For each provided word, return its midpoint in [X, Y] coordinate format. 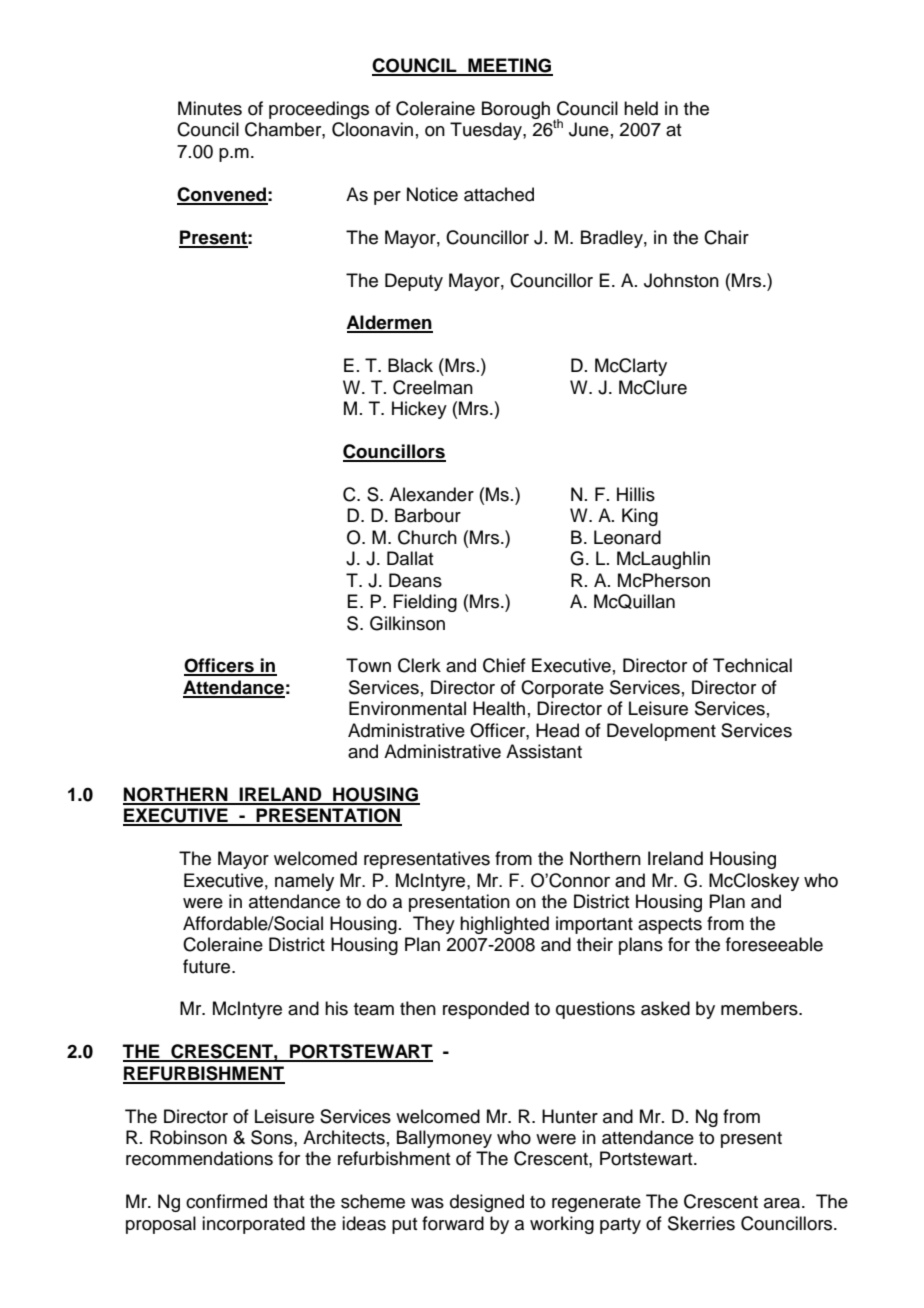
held [641, 108]
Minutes [210, 108]
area [783, 1203]
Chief [504, 665]
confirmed [226, 1201]
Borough [516, 110]
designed [487, 1203]
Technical [752, 665]
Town [368, 665]
